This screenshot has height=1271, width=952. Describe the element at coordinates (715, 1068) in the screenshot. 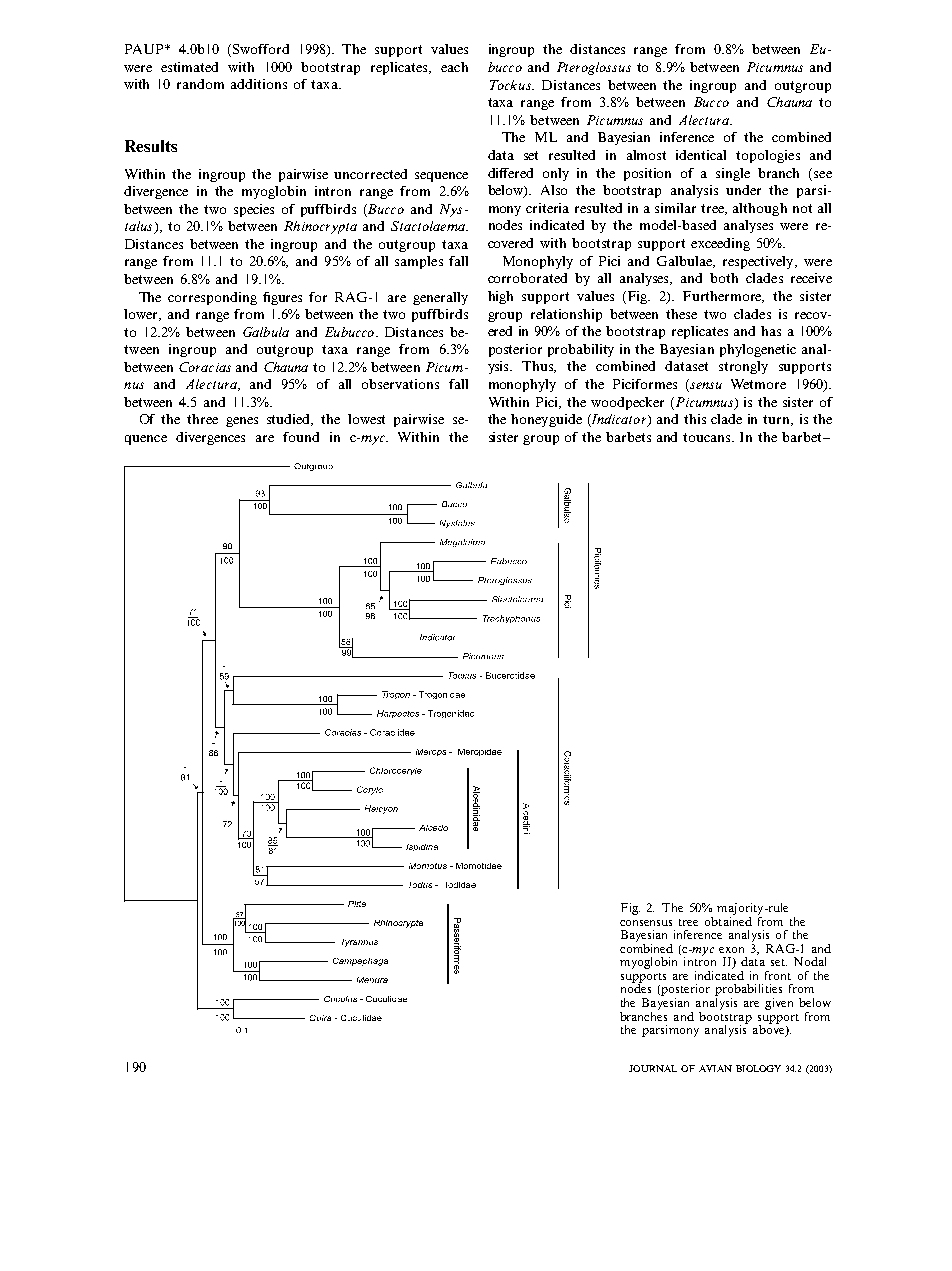

I see `AVIAN` at that location.
